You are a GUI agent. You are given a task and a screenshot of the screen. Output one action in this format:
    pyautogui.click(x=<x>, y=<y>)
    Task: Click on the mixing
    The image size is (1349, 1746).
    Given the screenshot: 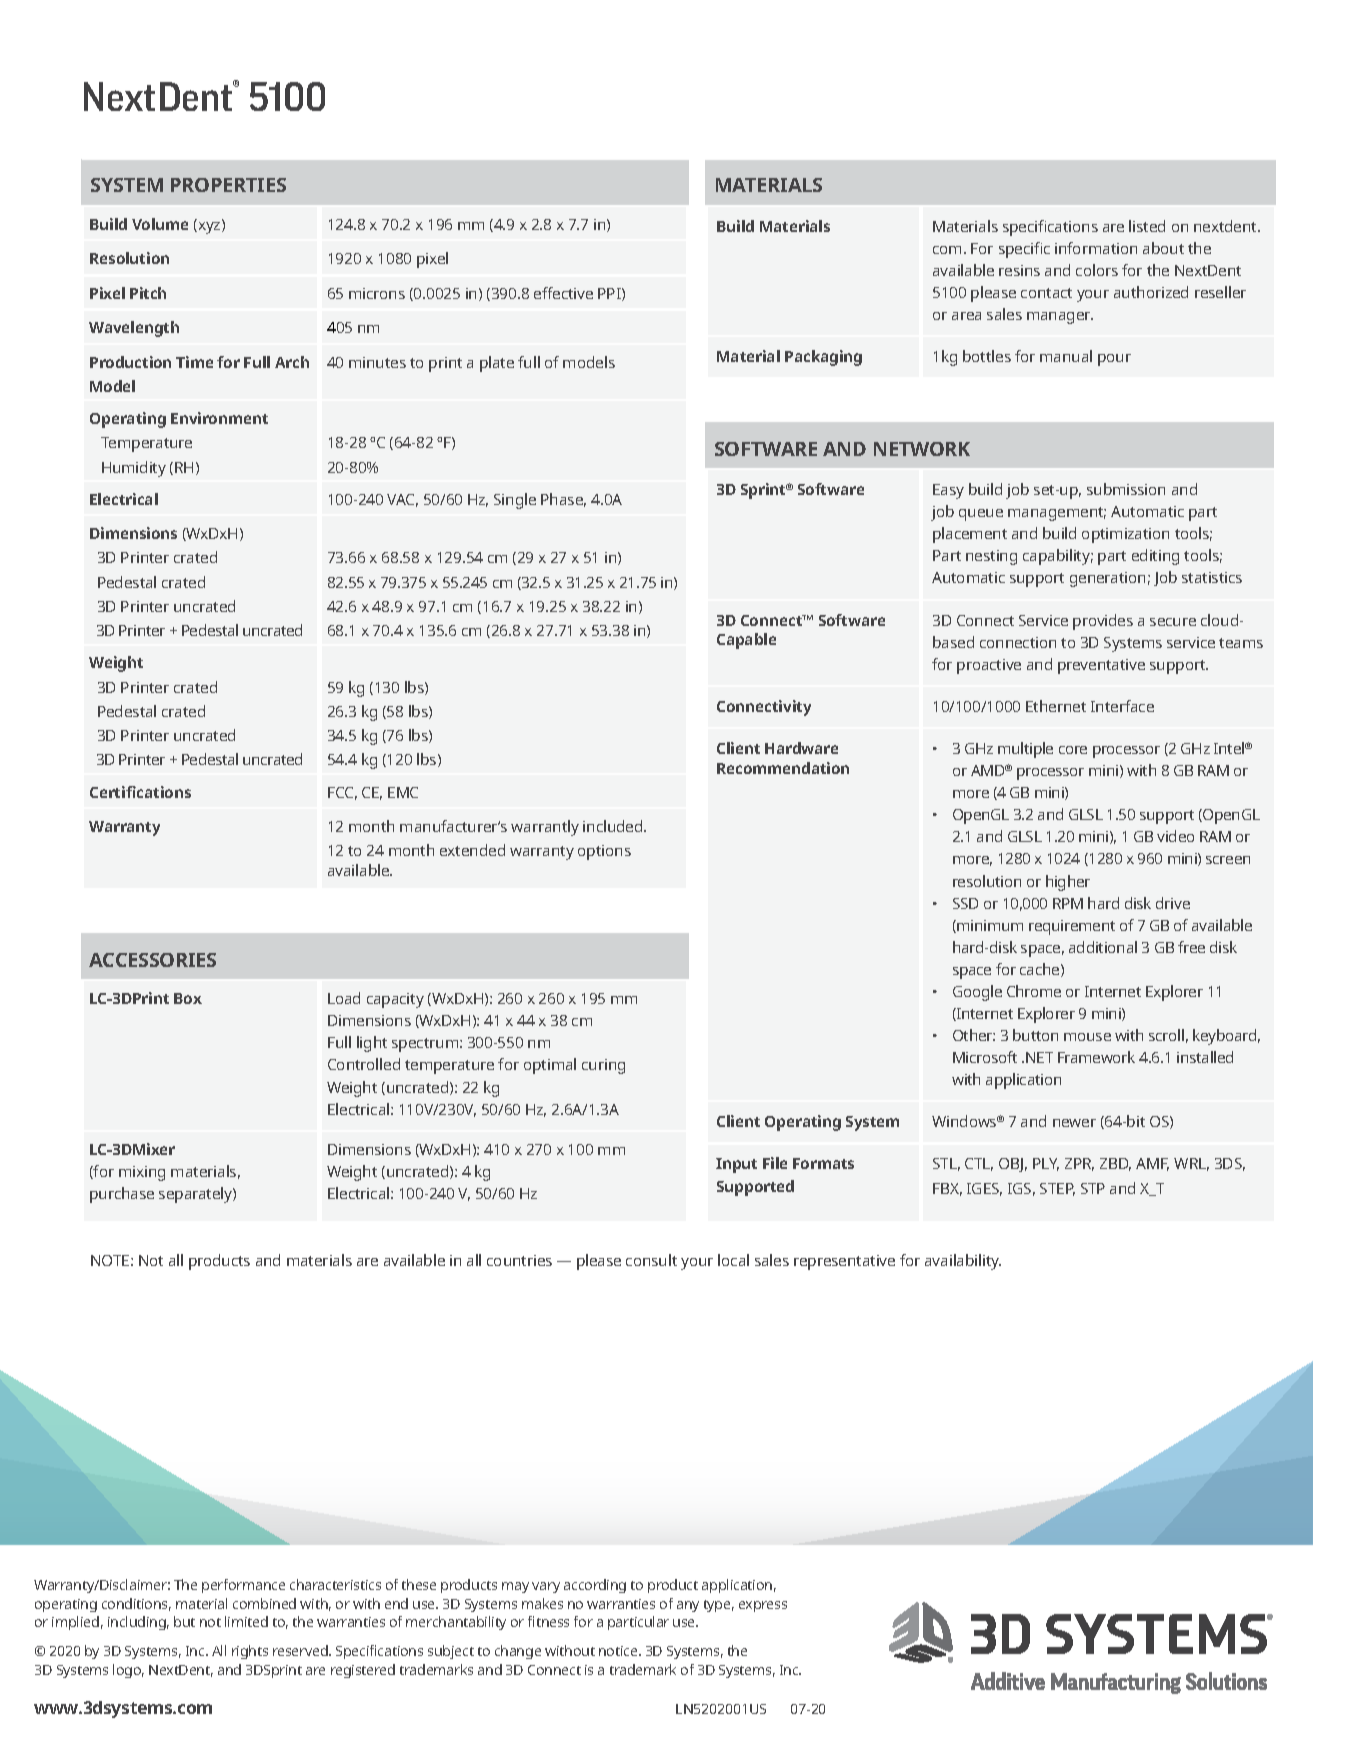 What is the action you would take?
    pyautogui.click(x=142, y=1173)
